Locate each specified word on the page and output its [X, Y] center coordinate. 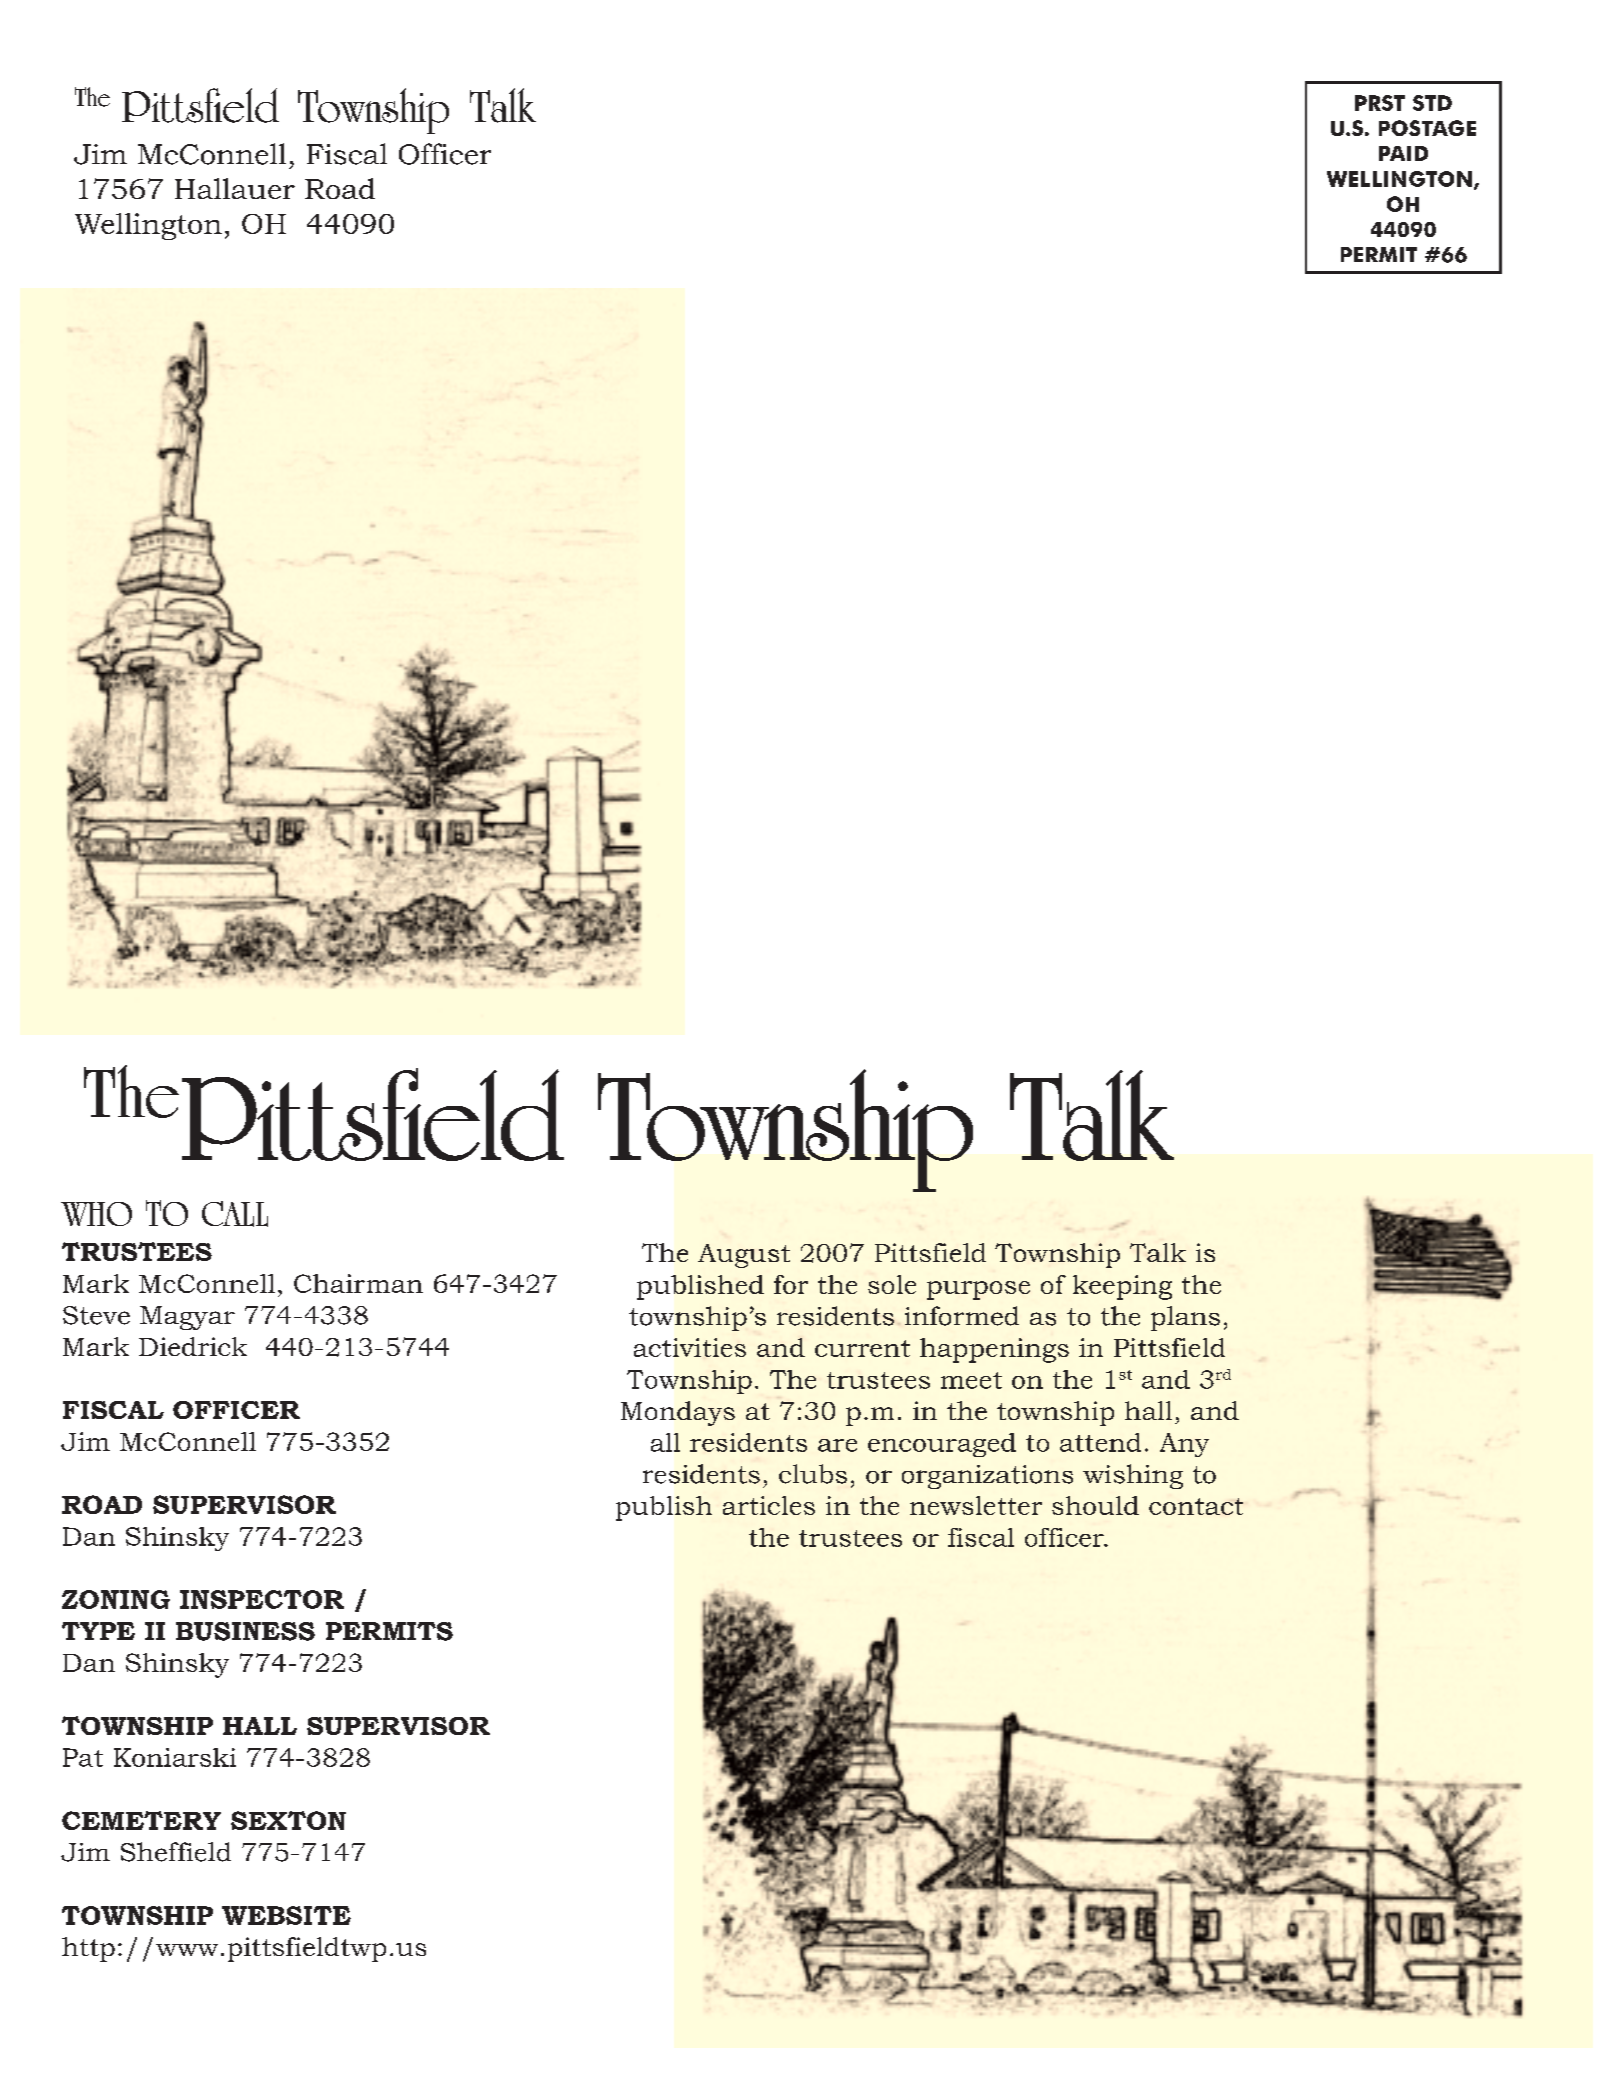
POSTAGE [1427, 128]
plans [1185, 1318]
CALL [235, 1214]
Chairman [358, 1283]
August [744, 1256]
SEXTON [288, 1820]
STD [1432, 103]
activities [690, 1347]
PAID [1403, 153]
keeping [1122, 1287]
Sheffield [176, 1852]
